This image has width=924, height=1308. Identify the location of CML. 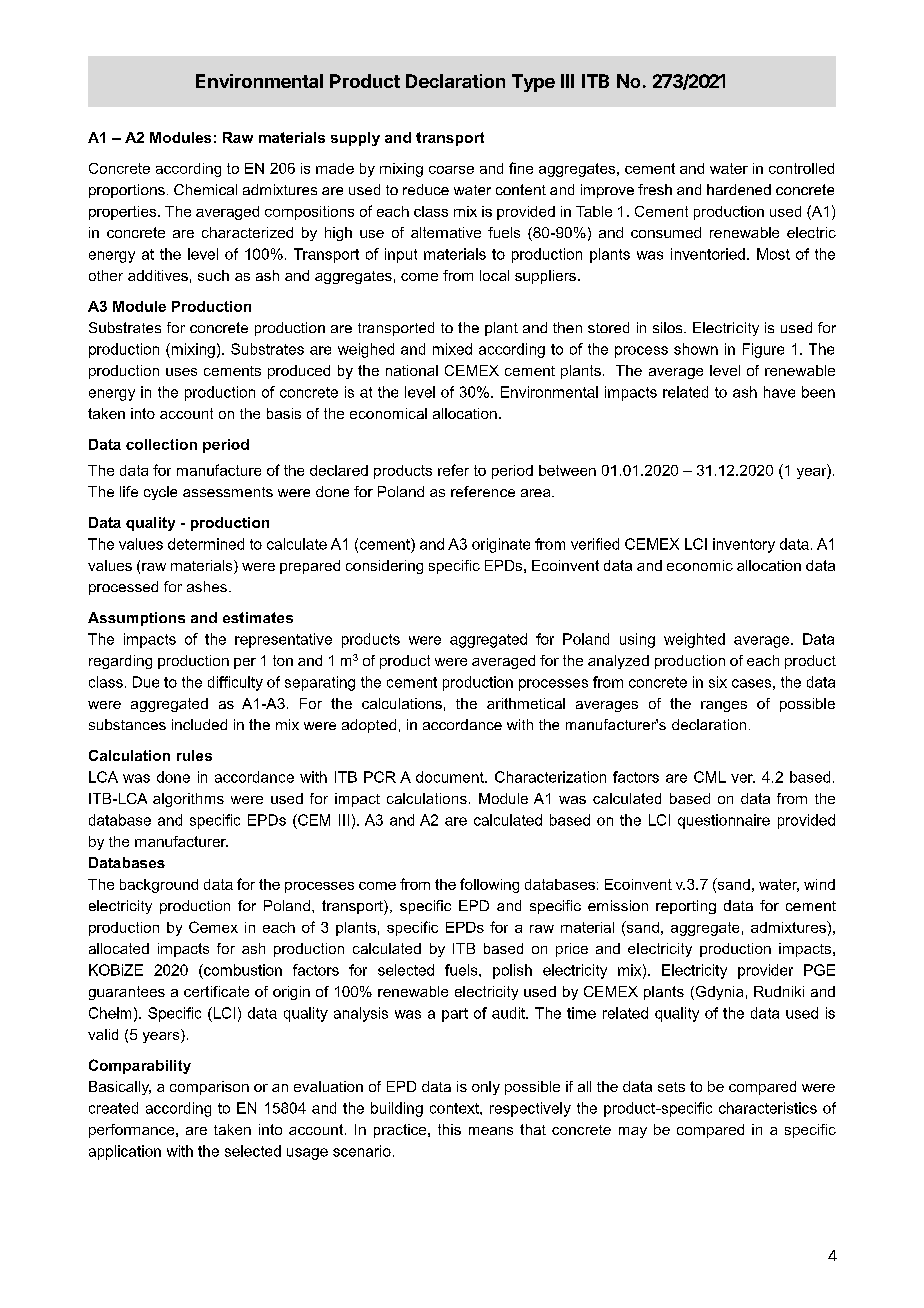
(710, 777).
